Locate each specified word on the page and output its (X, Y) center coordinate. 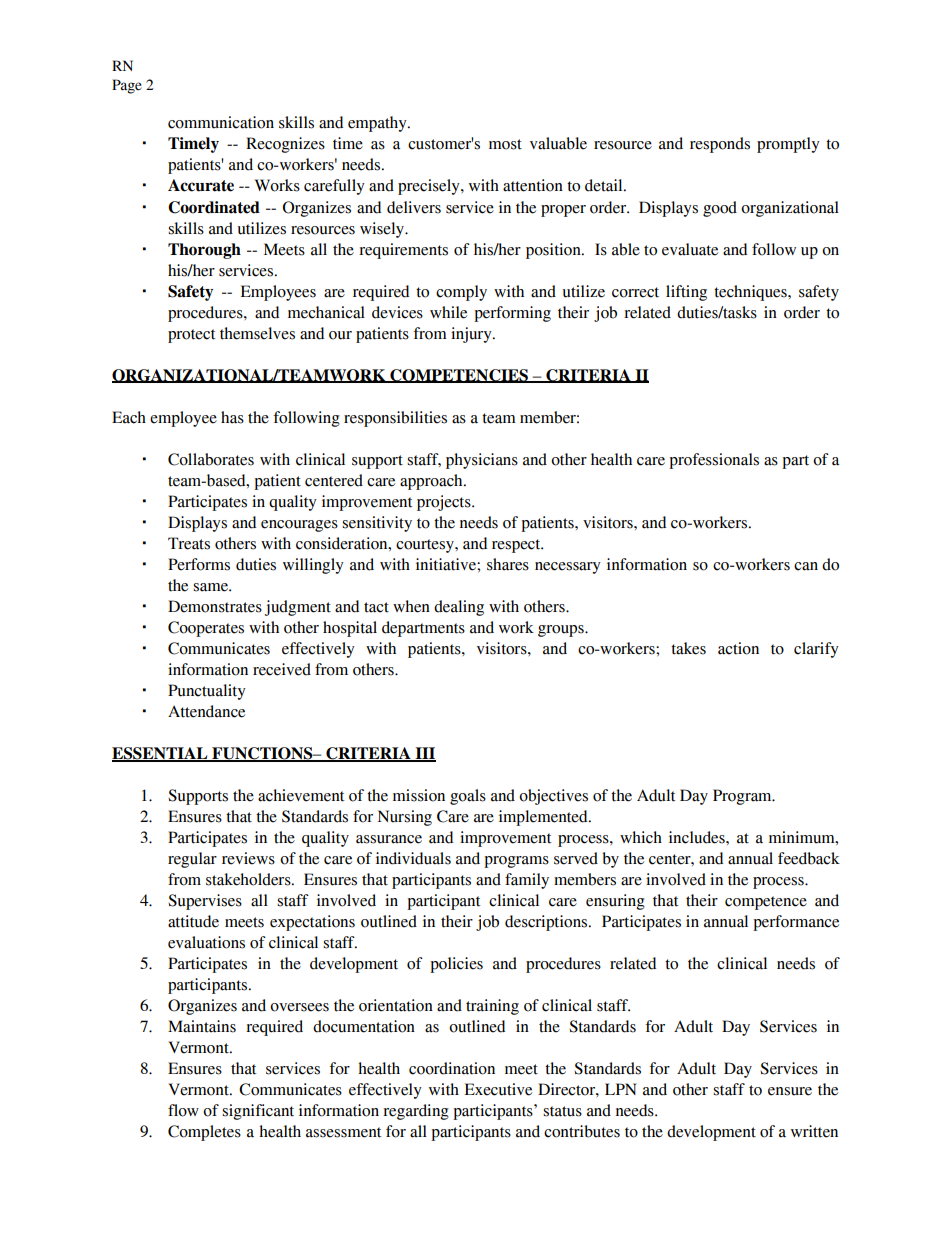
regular (192, 860)
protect (192, 336)
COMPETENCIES (459, 376)
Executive (498, 1089)
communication (221, 122)
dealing (459, 608)
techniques (751, 293)
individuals (413, 858)
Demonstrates (215, 606)
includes (698, 837)
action (738, 648)
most (505, 144)
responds (720, 145)
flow (183, 1110)
